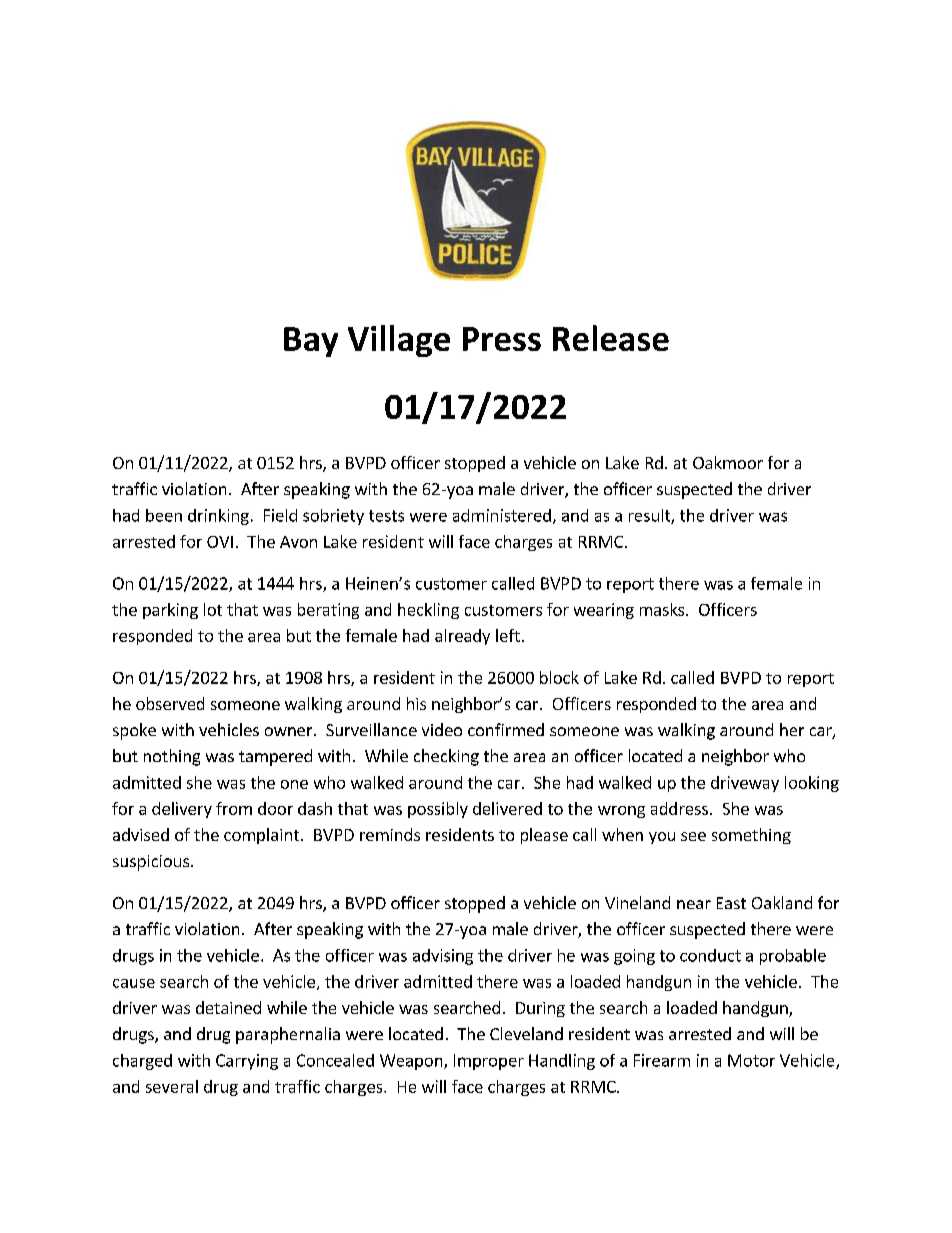 The width and height of the image is (952, 1233). Describe the element at coordinates (663, 609) in the image. I see `masks` at that location.
